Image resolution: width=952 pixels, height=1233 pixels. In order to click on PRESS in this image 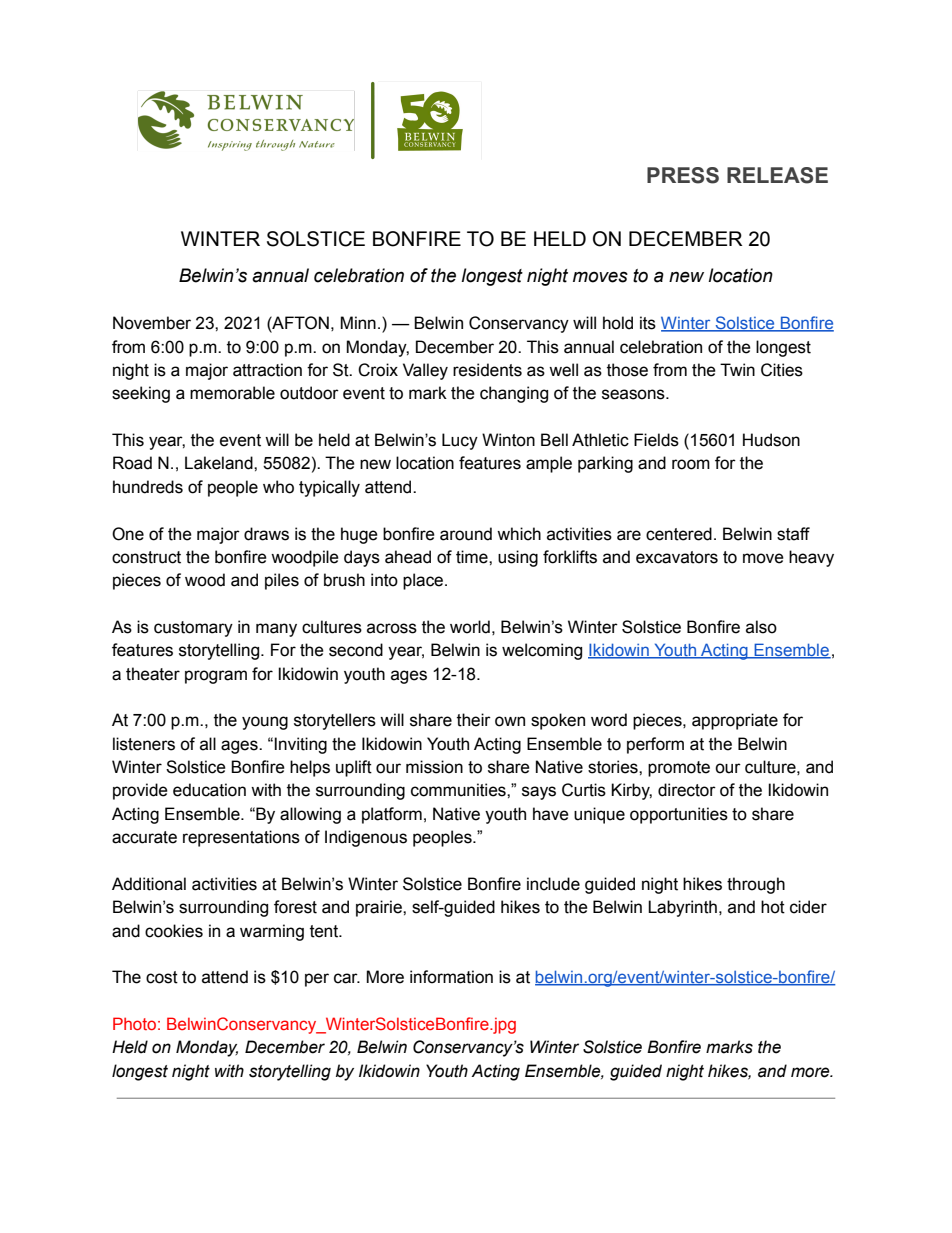, I will do `click(683, 175)`.
